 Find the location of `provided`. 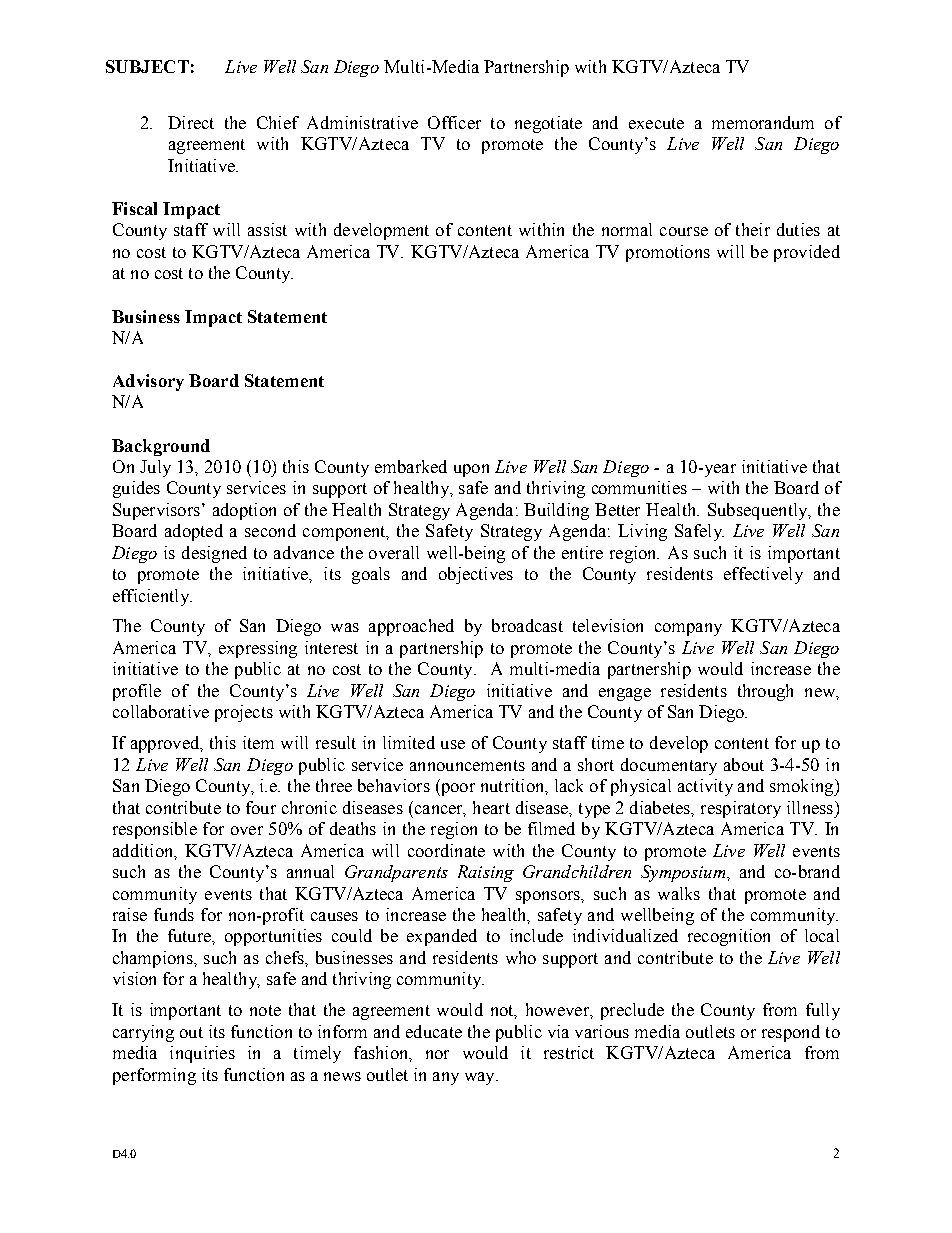

provided is located at coordinates (807, 253).
